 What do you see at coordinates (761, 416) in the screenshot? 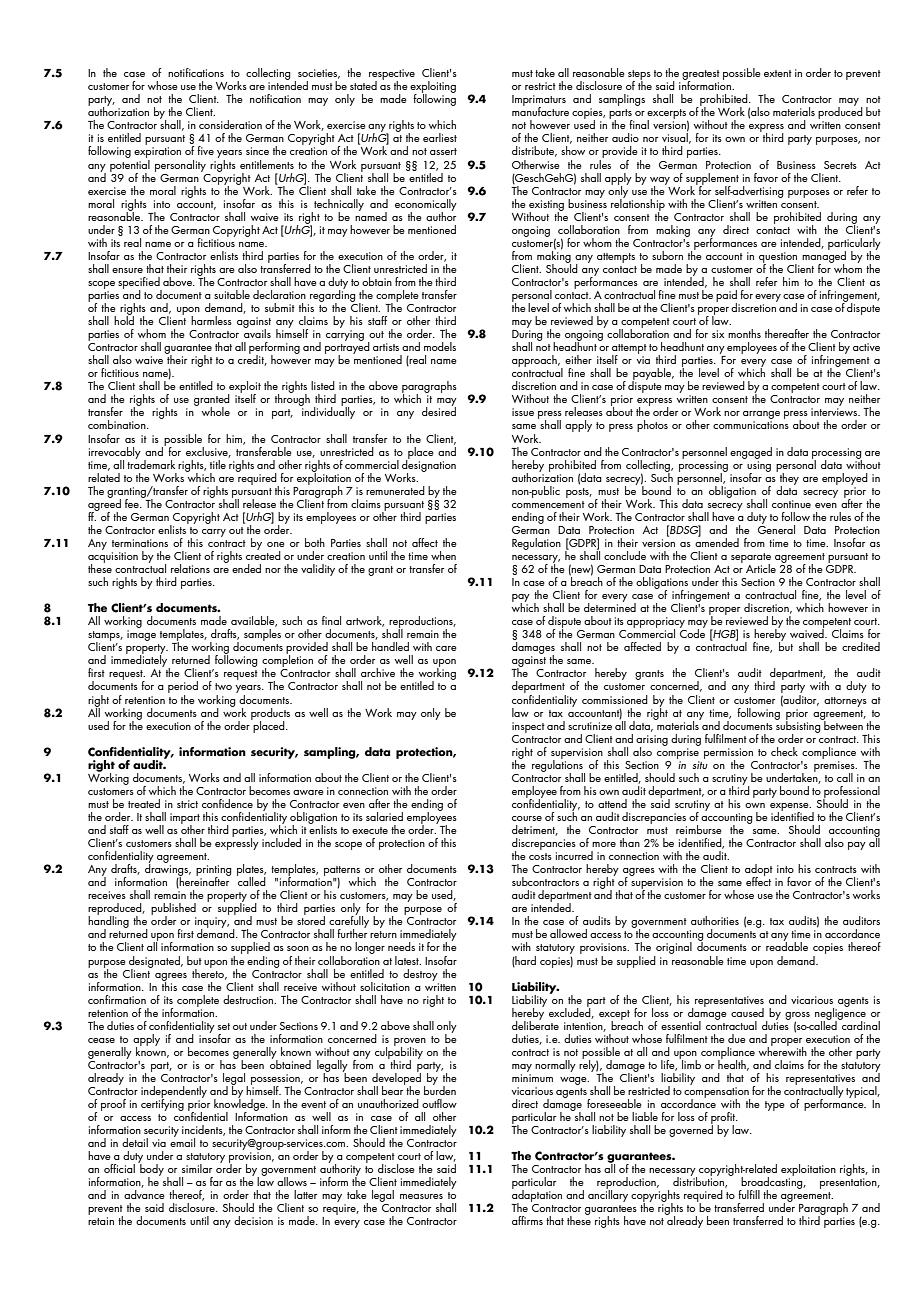
I see `arrange` at bounding box center [761, 416].
